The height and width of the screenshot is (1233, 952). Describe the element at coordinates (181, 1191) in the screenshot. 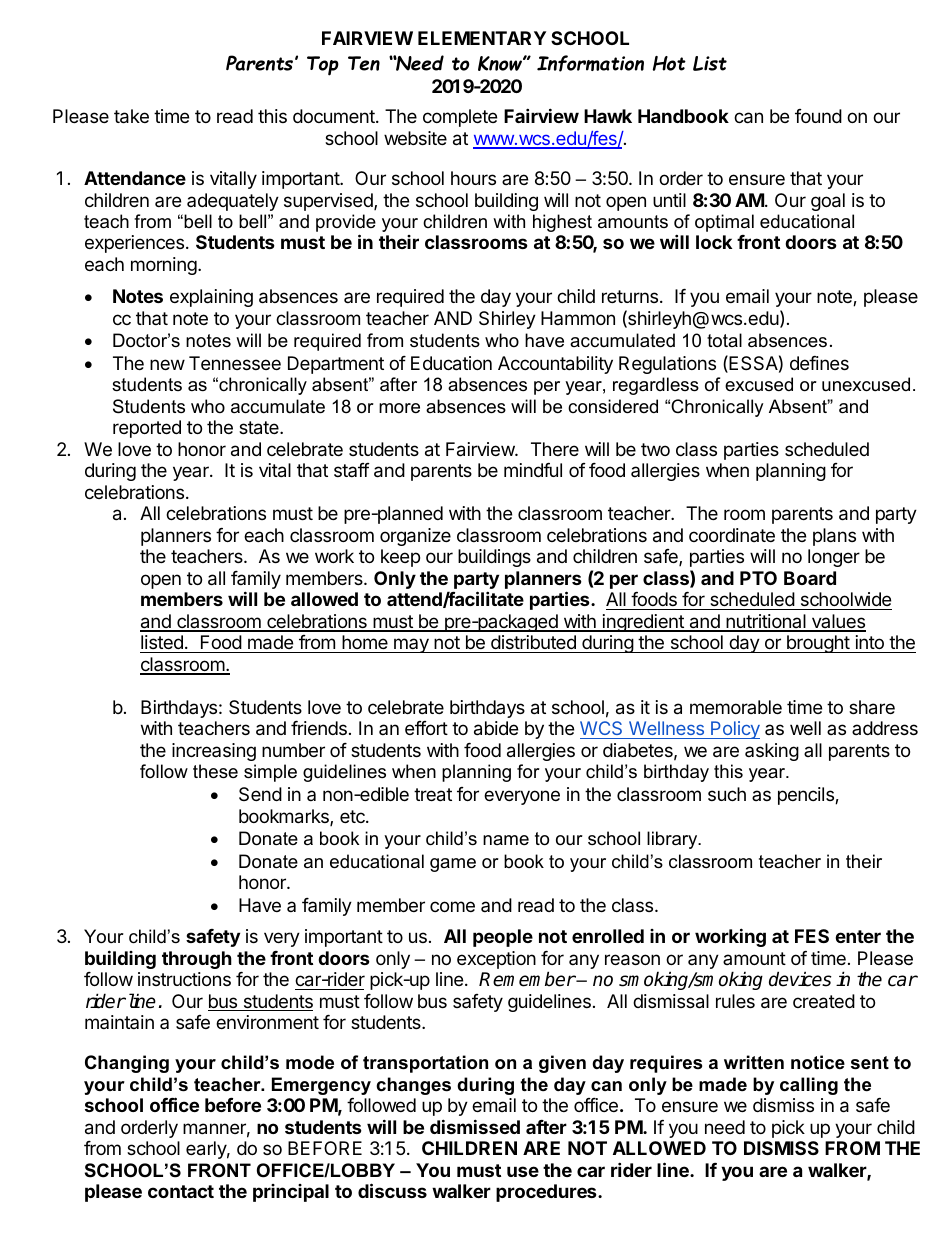

I see `contact` at that location.
